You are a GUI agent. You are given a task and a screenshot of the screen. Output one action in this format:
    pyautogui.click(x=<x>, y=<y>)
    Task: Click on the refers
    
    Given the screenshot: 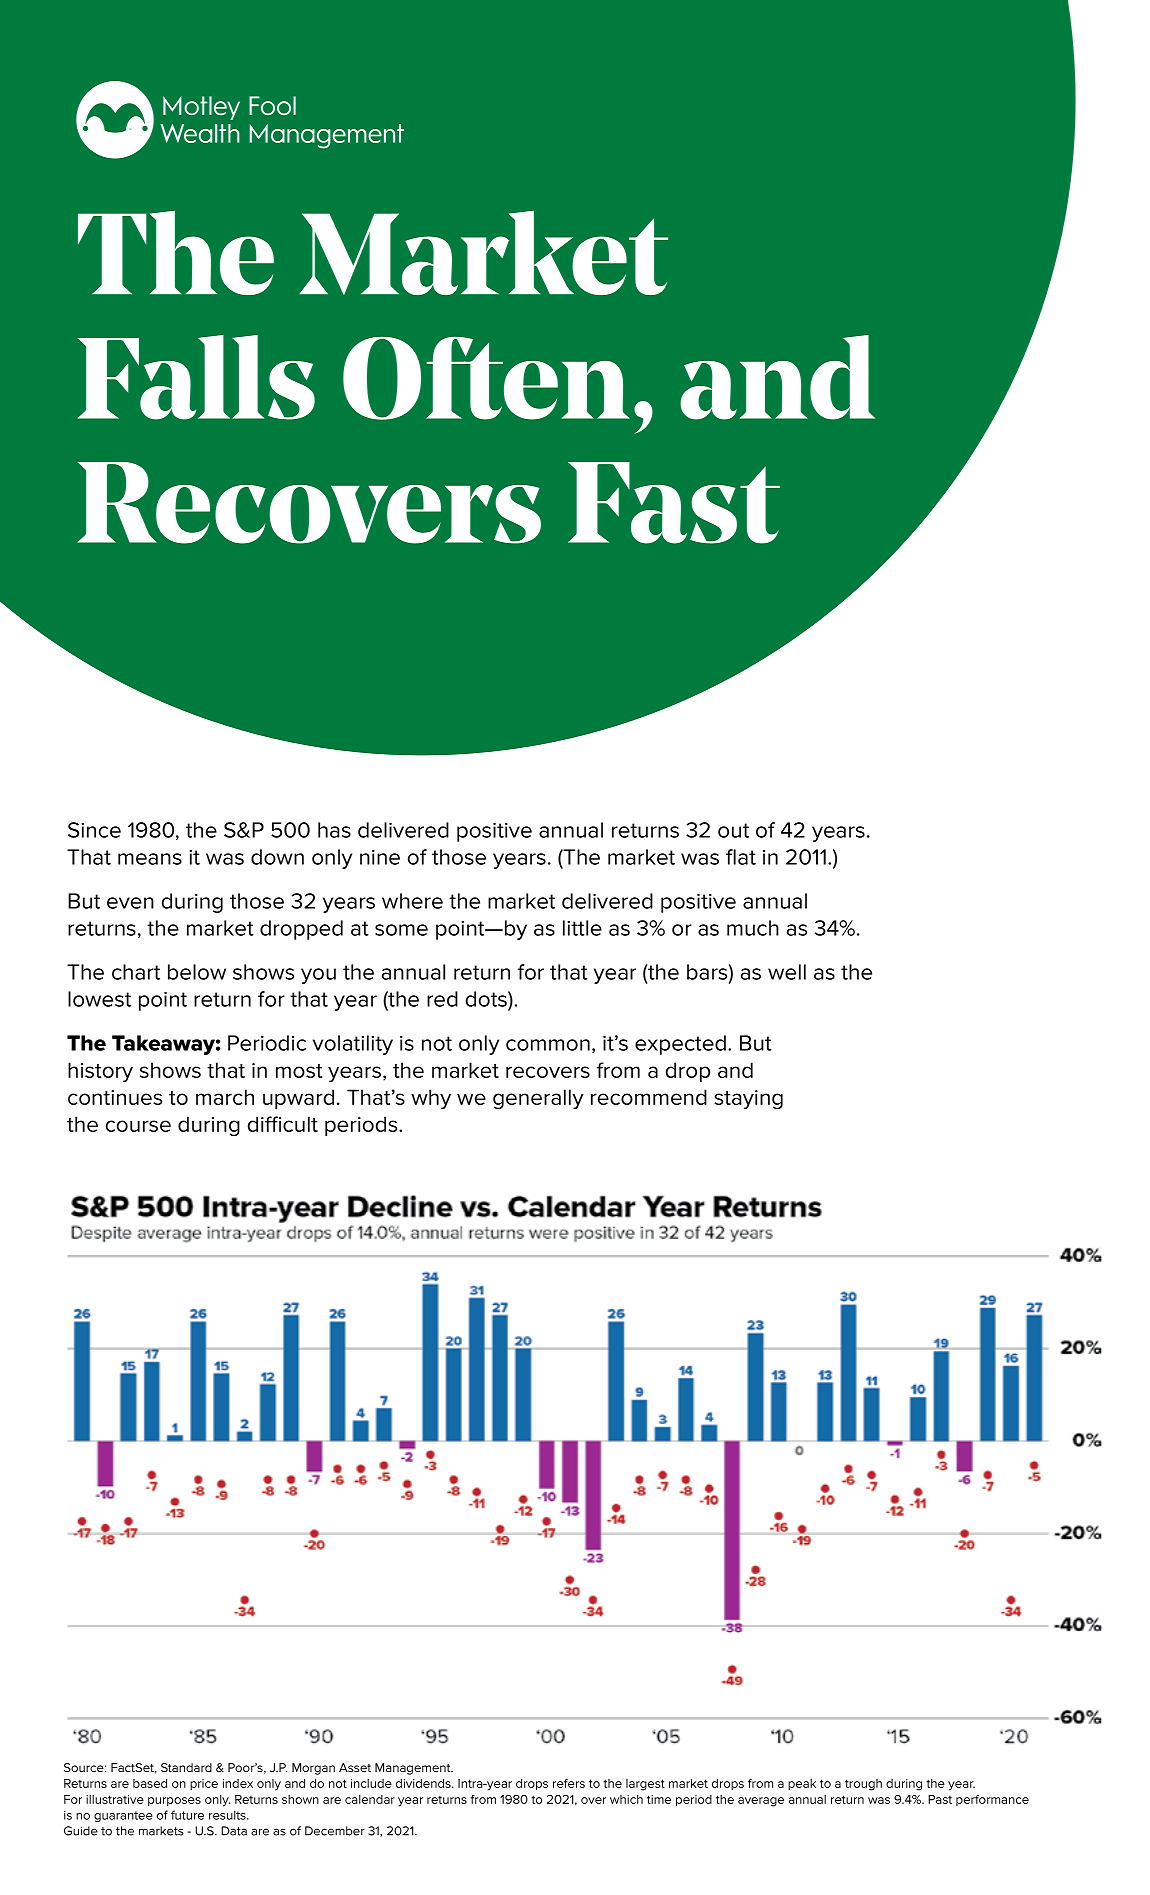 What is the action you would take?
    pyautogui.click(x=569, y=1783)
